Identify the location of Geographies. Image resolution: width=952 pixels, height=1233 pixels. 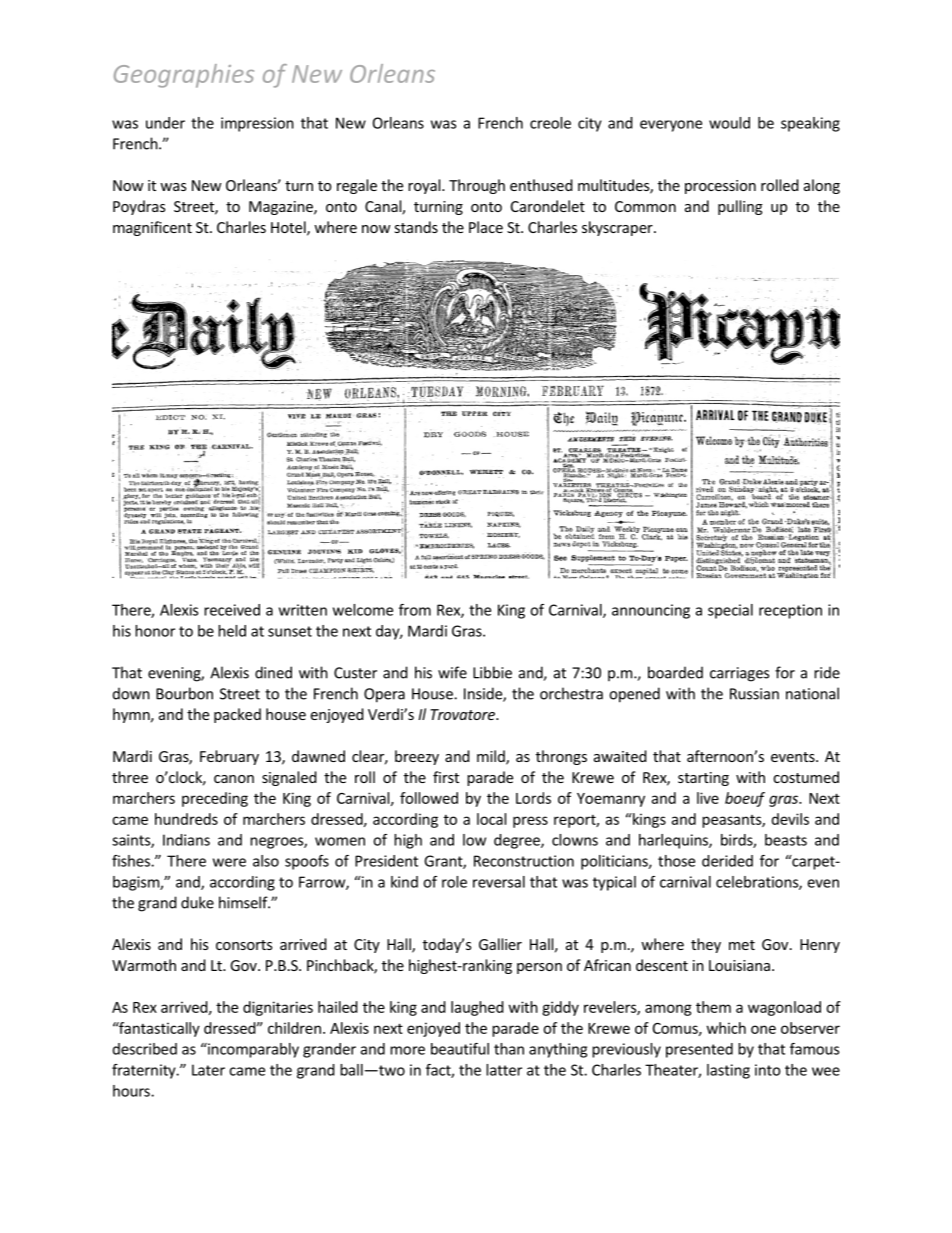
(184, 76).
